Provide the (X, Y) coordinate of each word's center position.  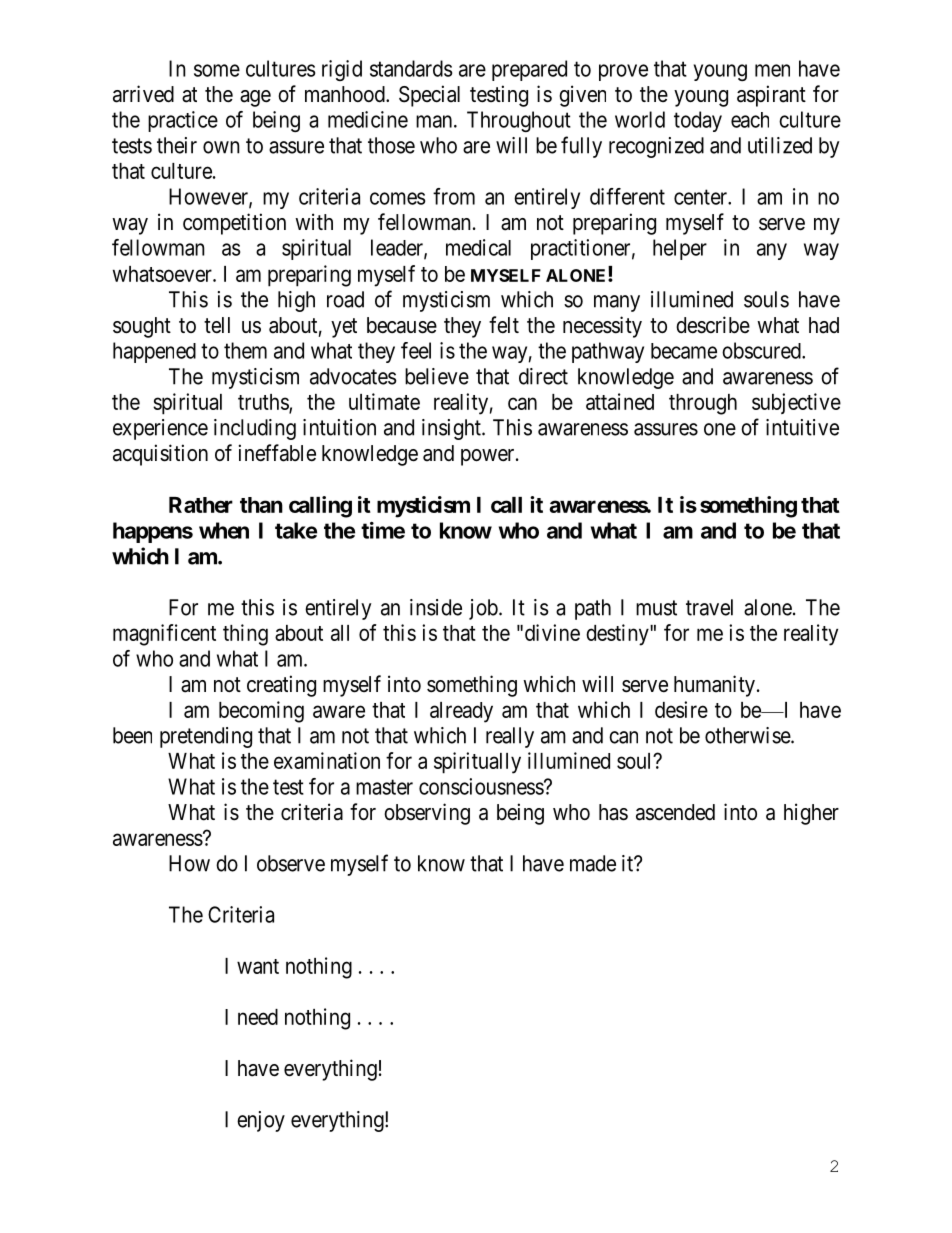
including (255, 429)
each (750, 120)
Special (429, 96)
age (255, 98)
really (510, 737)
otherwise (748, 735)
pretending (206, 737)
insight (452, 429)
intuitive (802, 427)
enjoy (261, 1121)
